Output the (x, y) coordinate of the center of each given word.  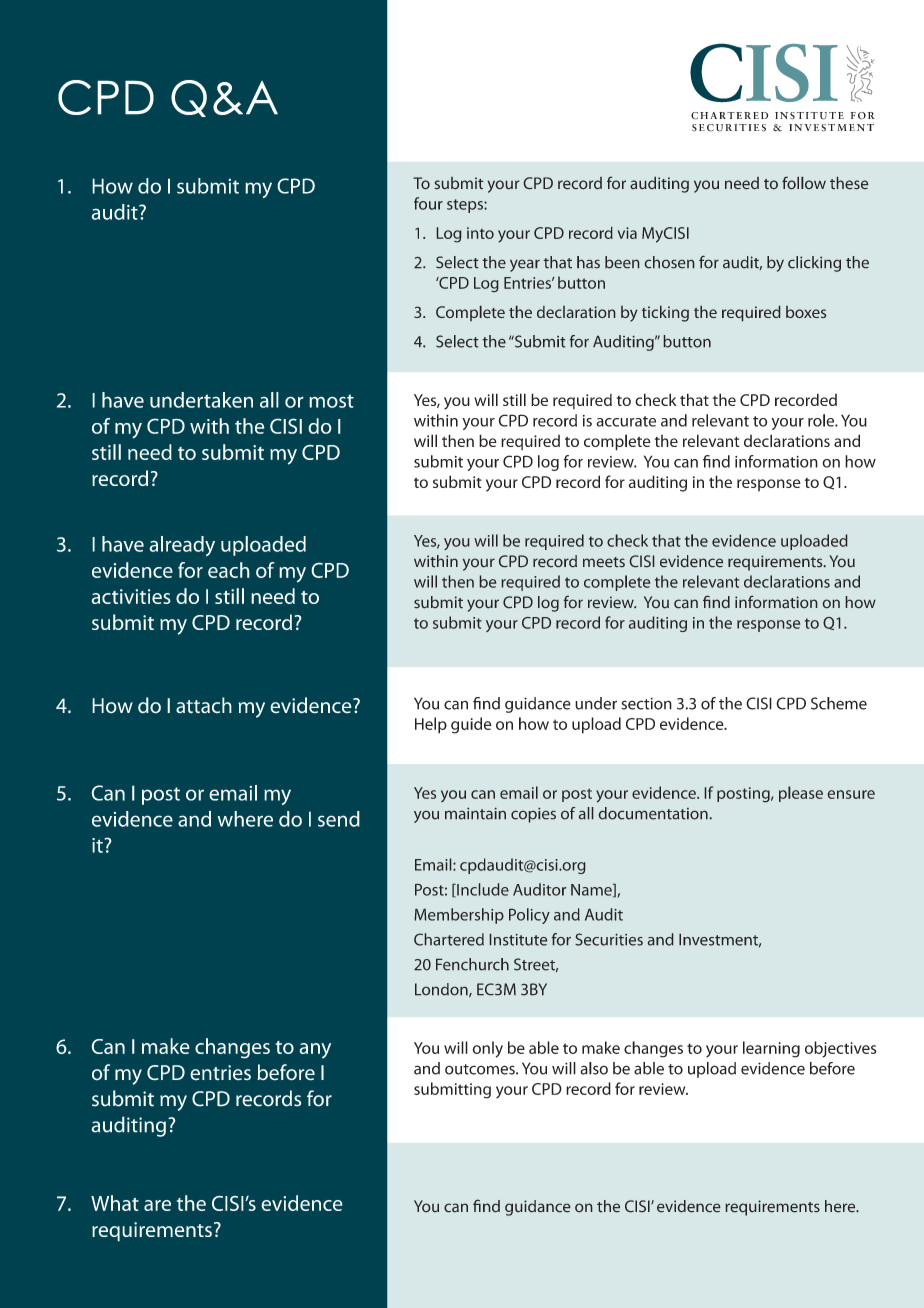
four (428, 203)
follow (804, 183)
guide (471, 725)
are (157, 1205)
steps (466, 206)
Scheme (839, 703)
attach (204, 705)
